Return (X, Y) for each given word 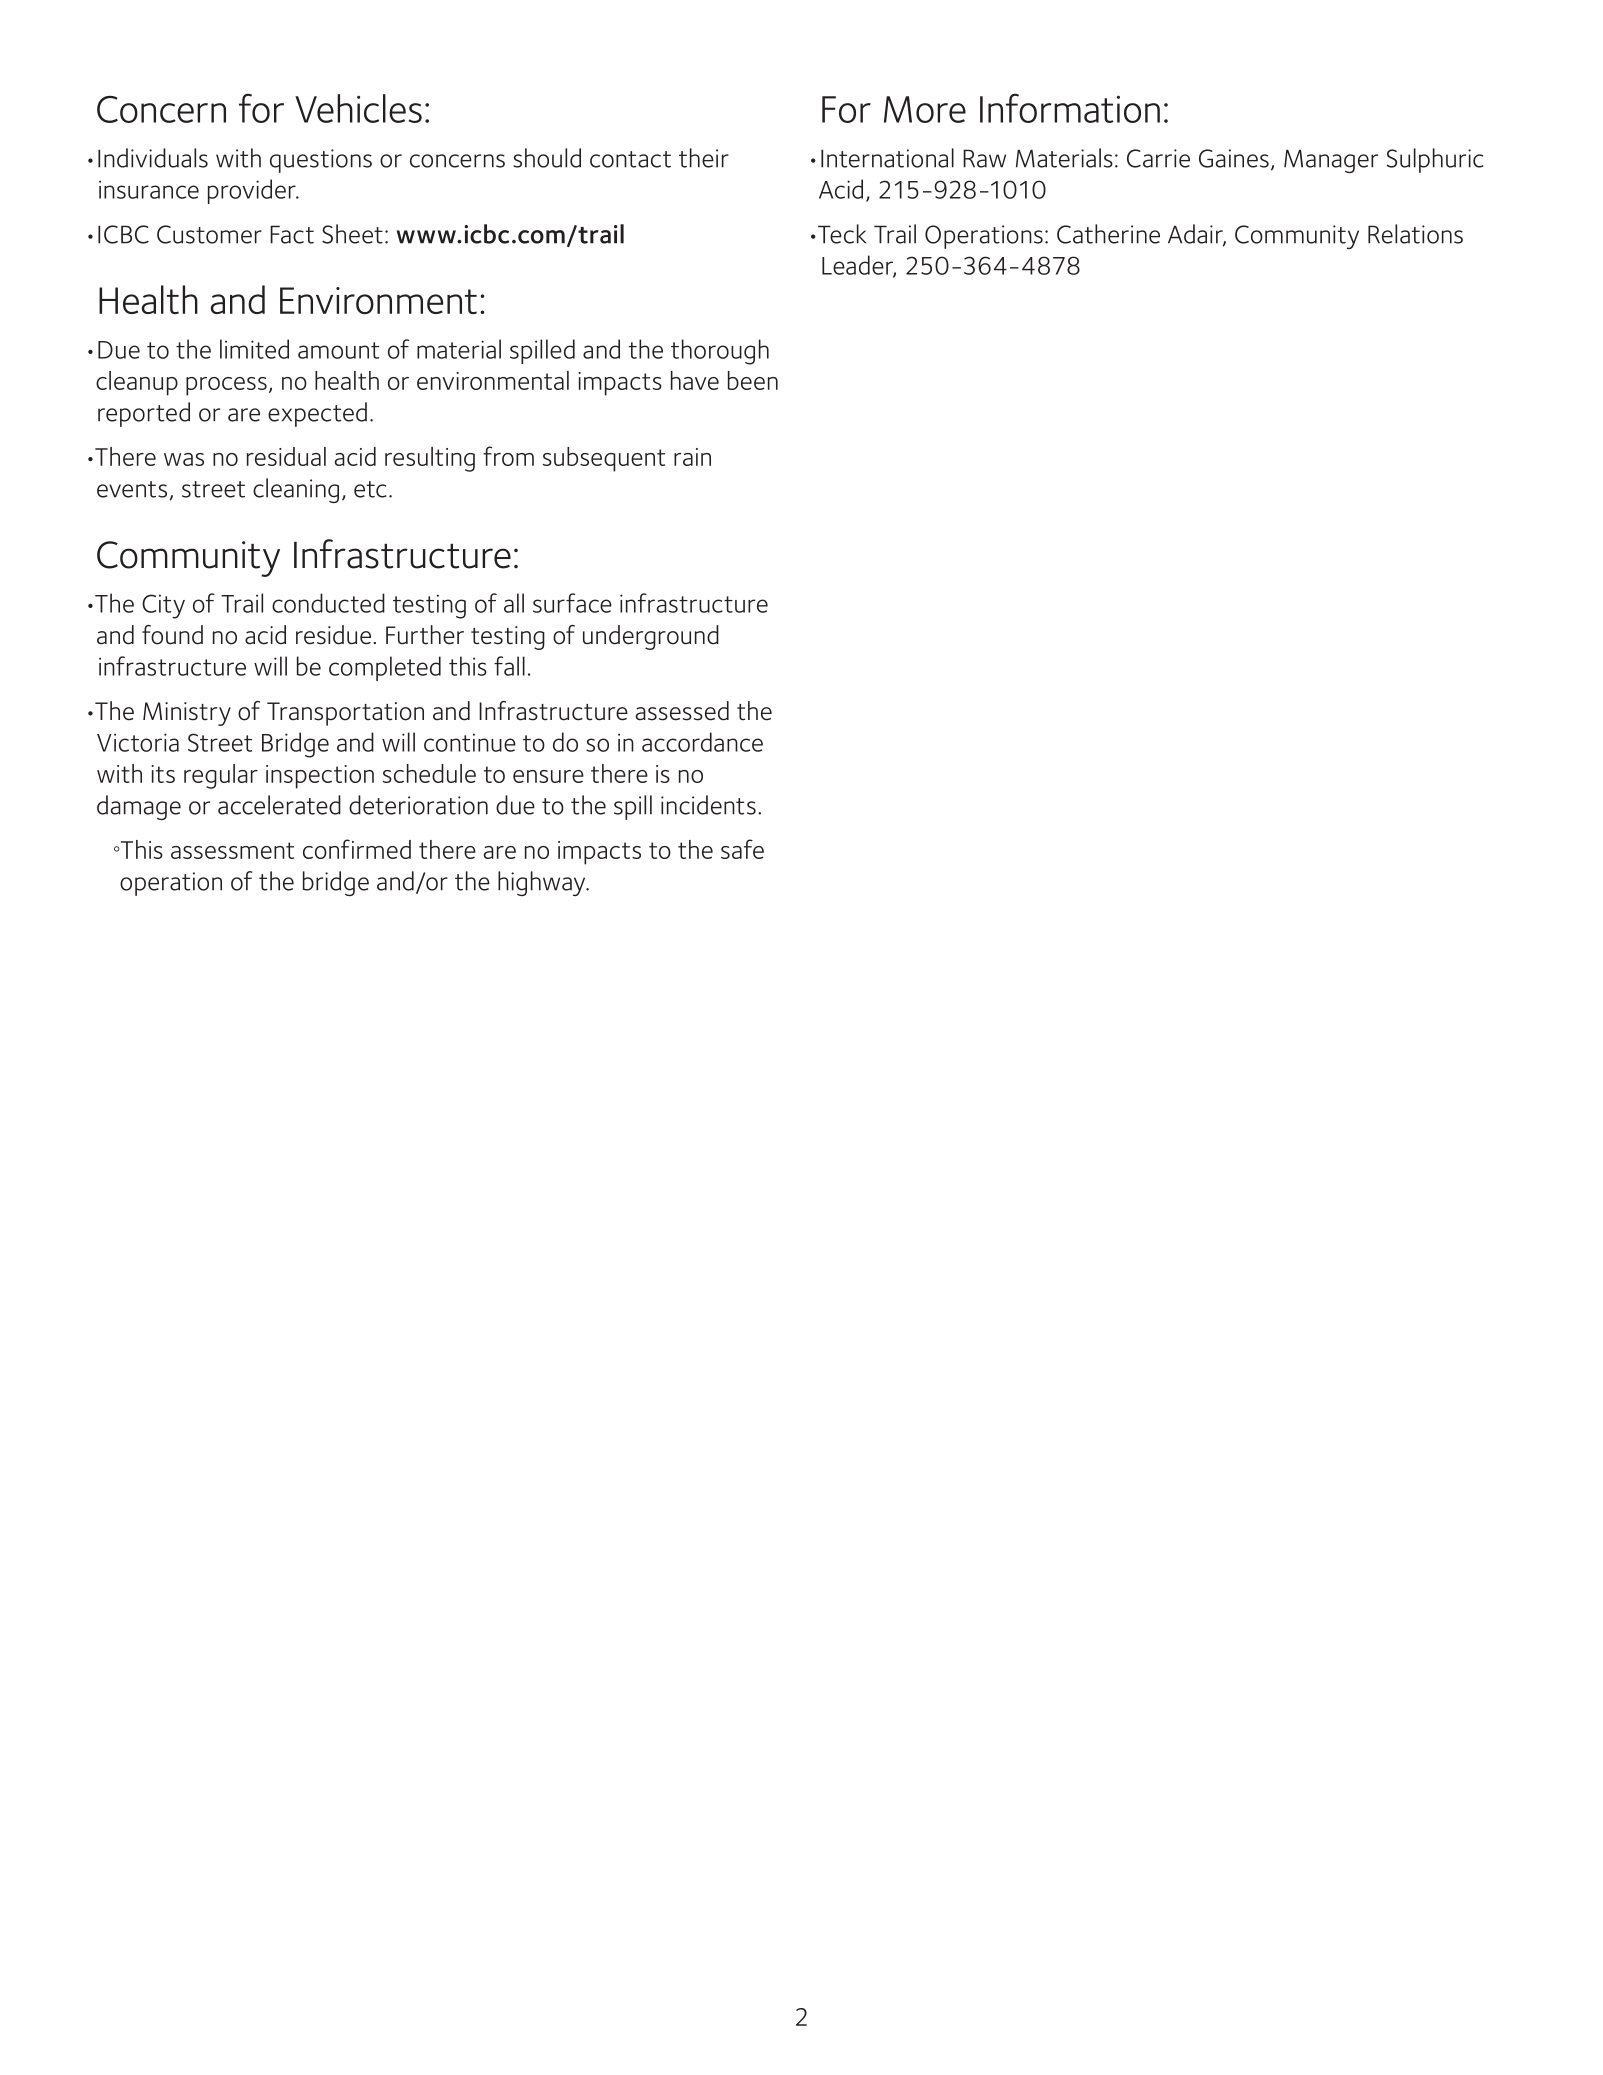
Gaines (1234, 158)
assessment (232, 850)
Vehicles (358, 108)
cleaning (296, 490)
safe (742, 849)
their (704, 158)
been (753, 380)
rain (692, 457)
